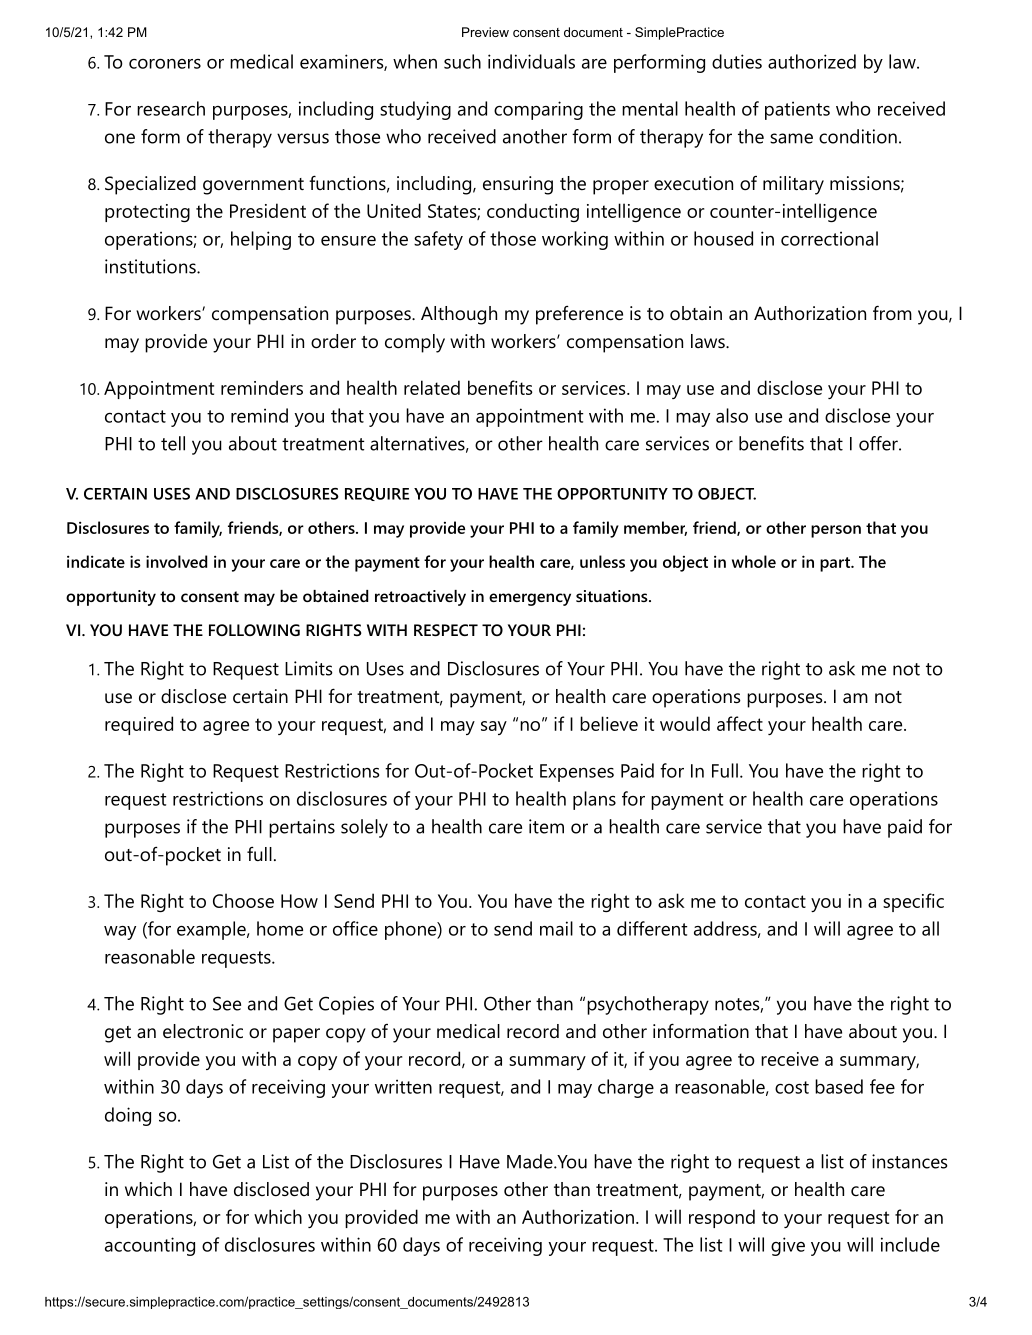 This image has height=1335, width=1032. What do you see at coordinates (150, 1246) in the image?
I see `accounting` at bounding box center [150, 1246].
